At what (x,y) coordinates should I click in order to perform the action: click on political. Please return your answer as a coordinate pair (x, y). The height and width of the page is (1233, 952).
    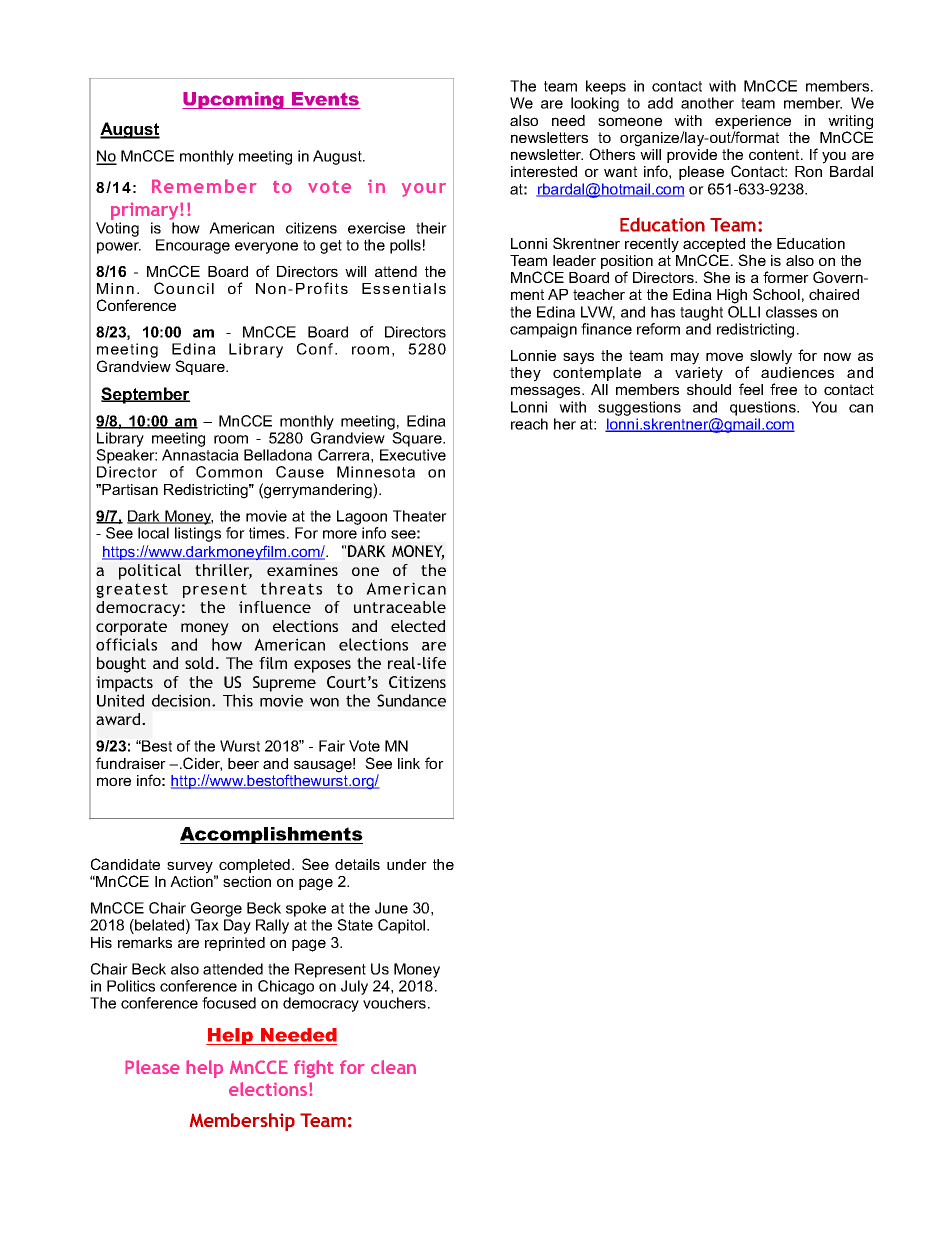
    Looking at the image, I should click on (150, 572).
